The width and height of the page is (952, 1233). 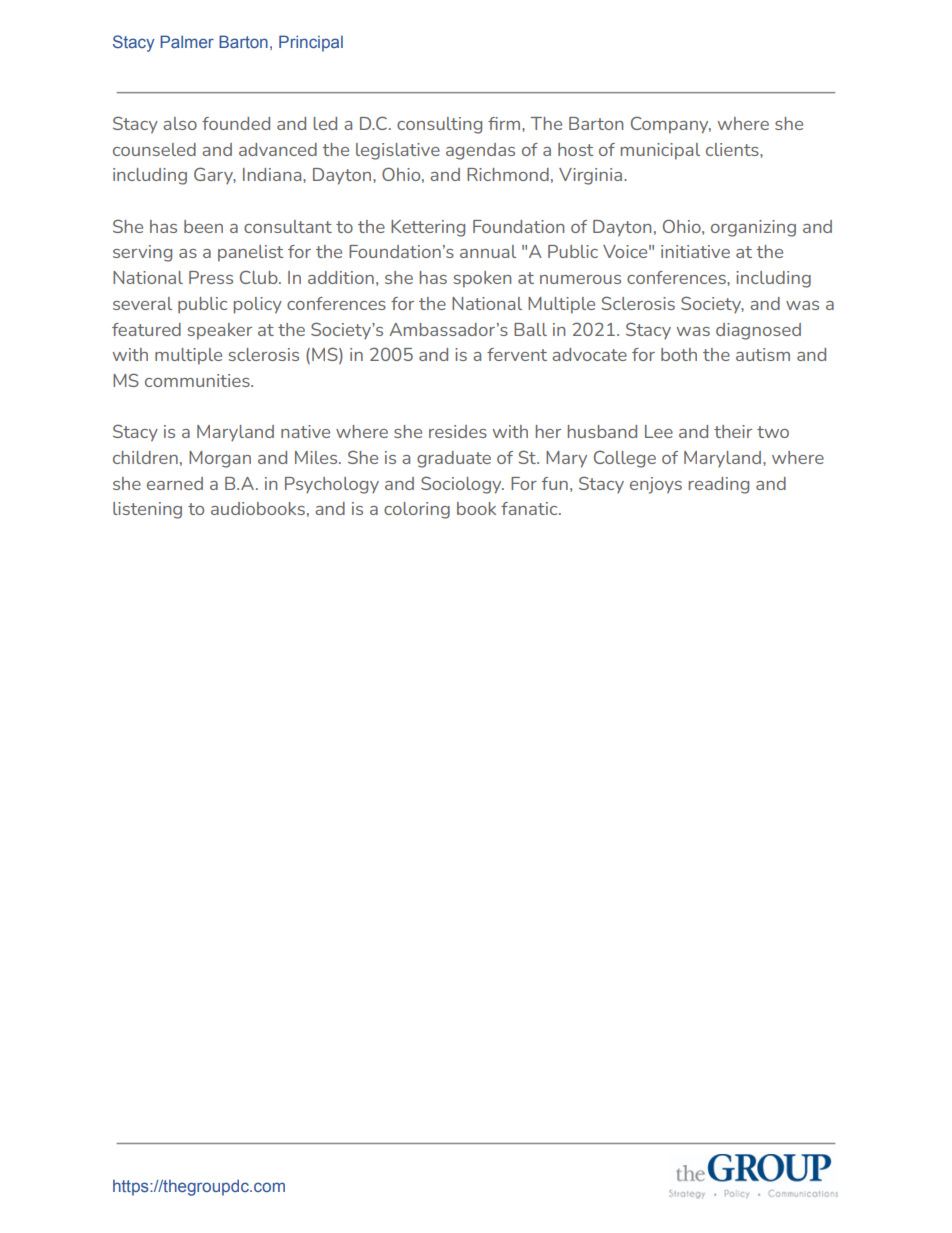 What do you see at coordinates (187, 41) in the page?
I see `Palmer` at bounding box center [187, 41].
